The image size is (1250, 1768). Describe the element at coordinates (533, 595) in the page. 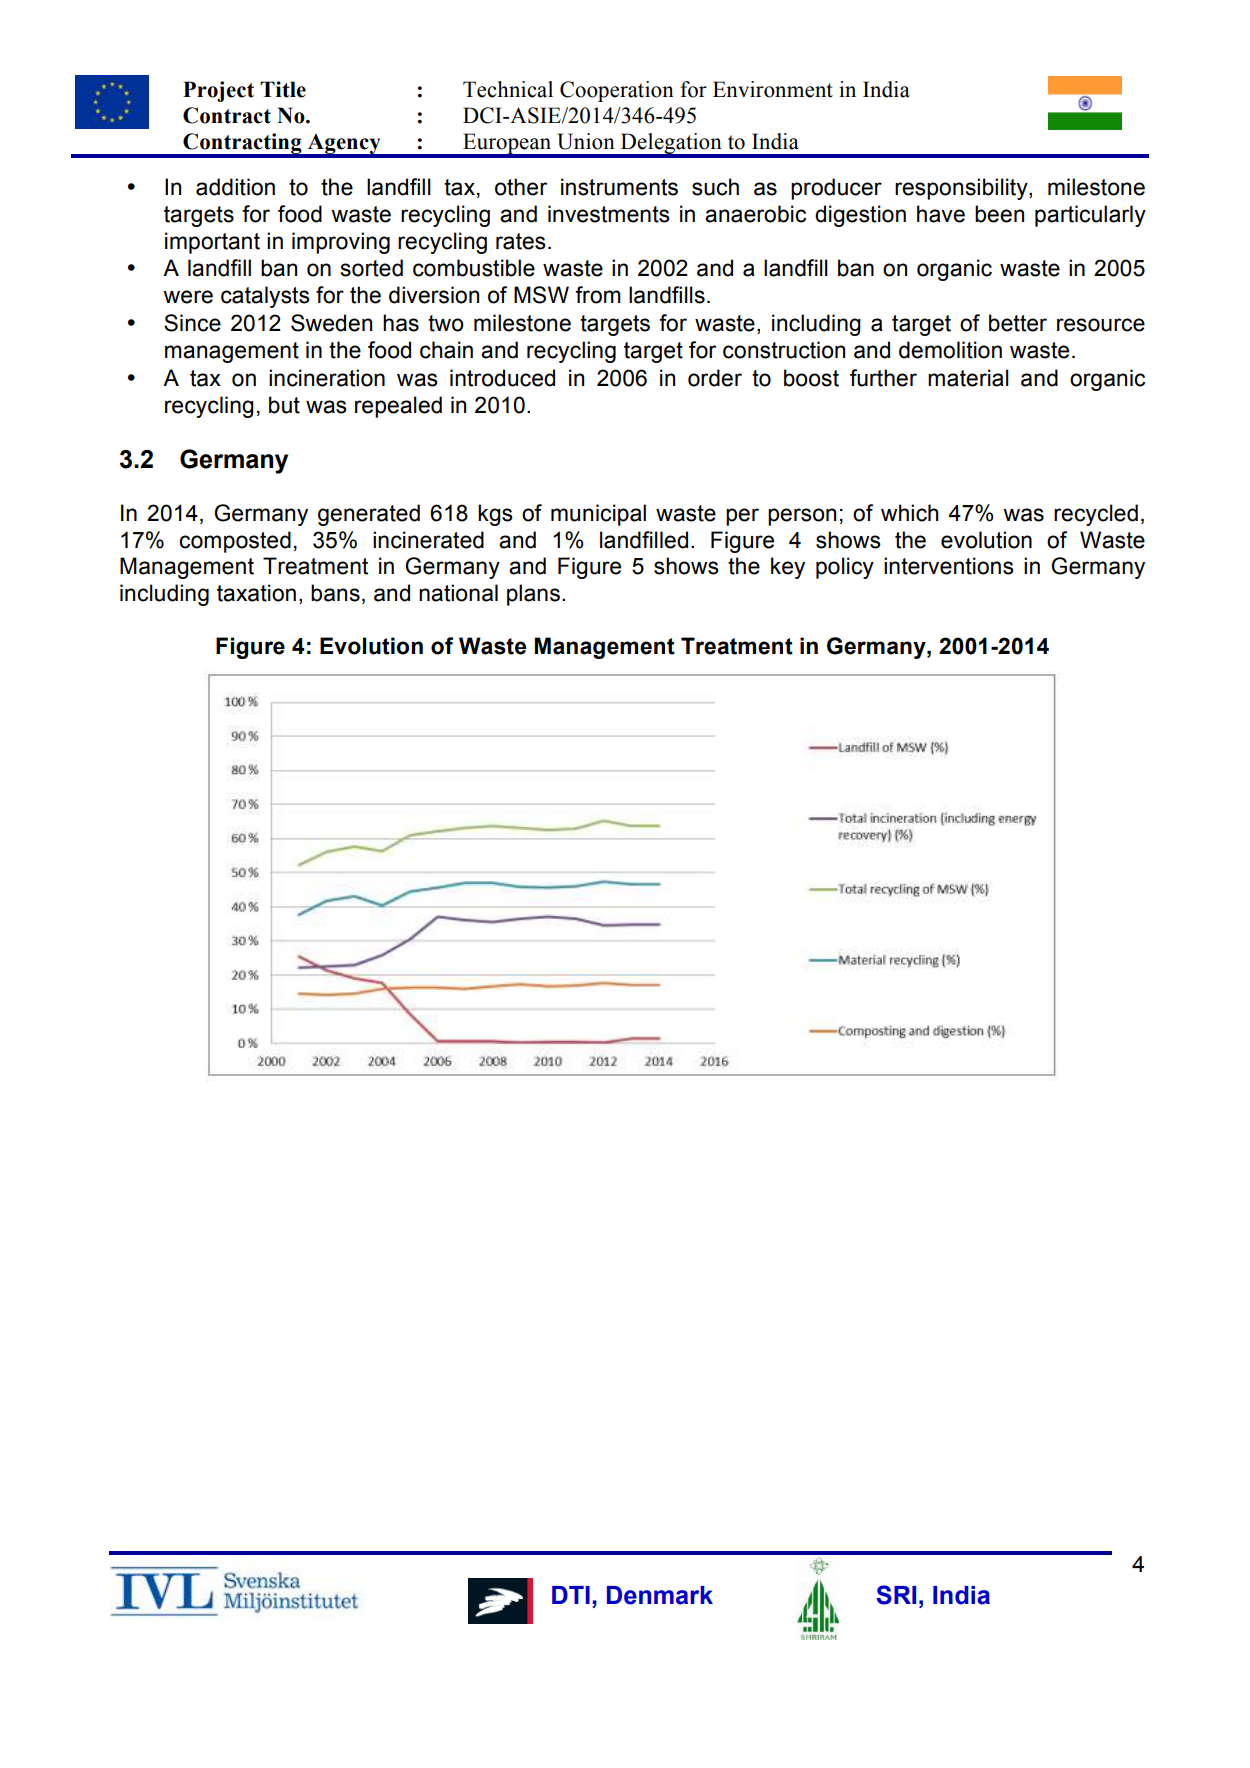

I see `plans` at that location.
